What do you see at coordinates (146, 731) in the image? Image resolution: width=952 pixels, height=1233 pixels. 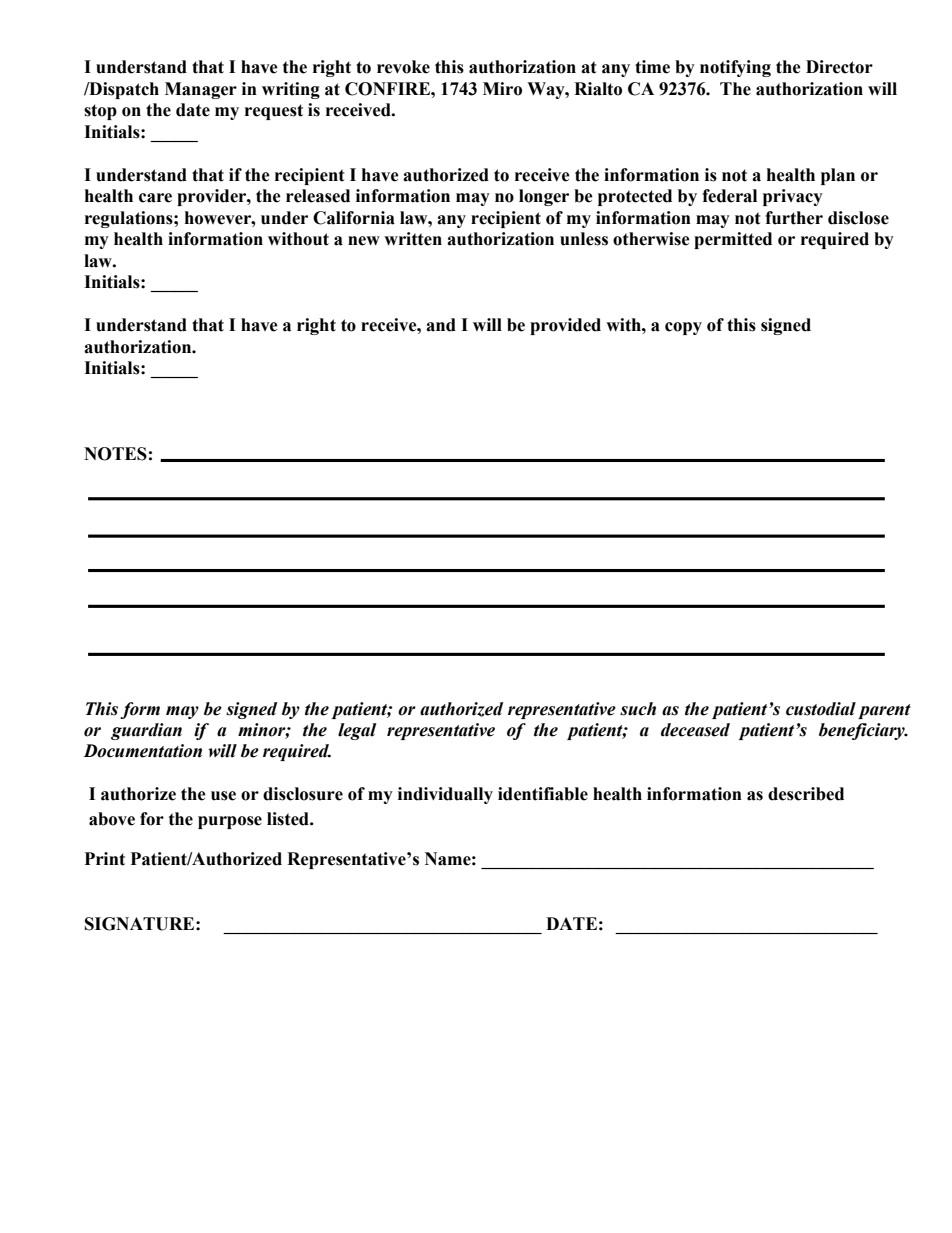 I see `guardian` at bounding box center [146, 731].
